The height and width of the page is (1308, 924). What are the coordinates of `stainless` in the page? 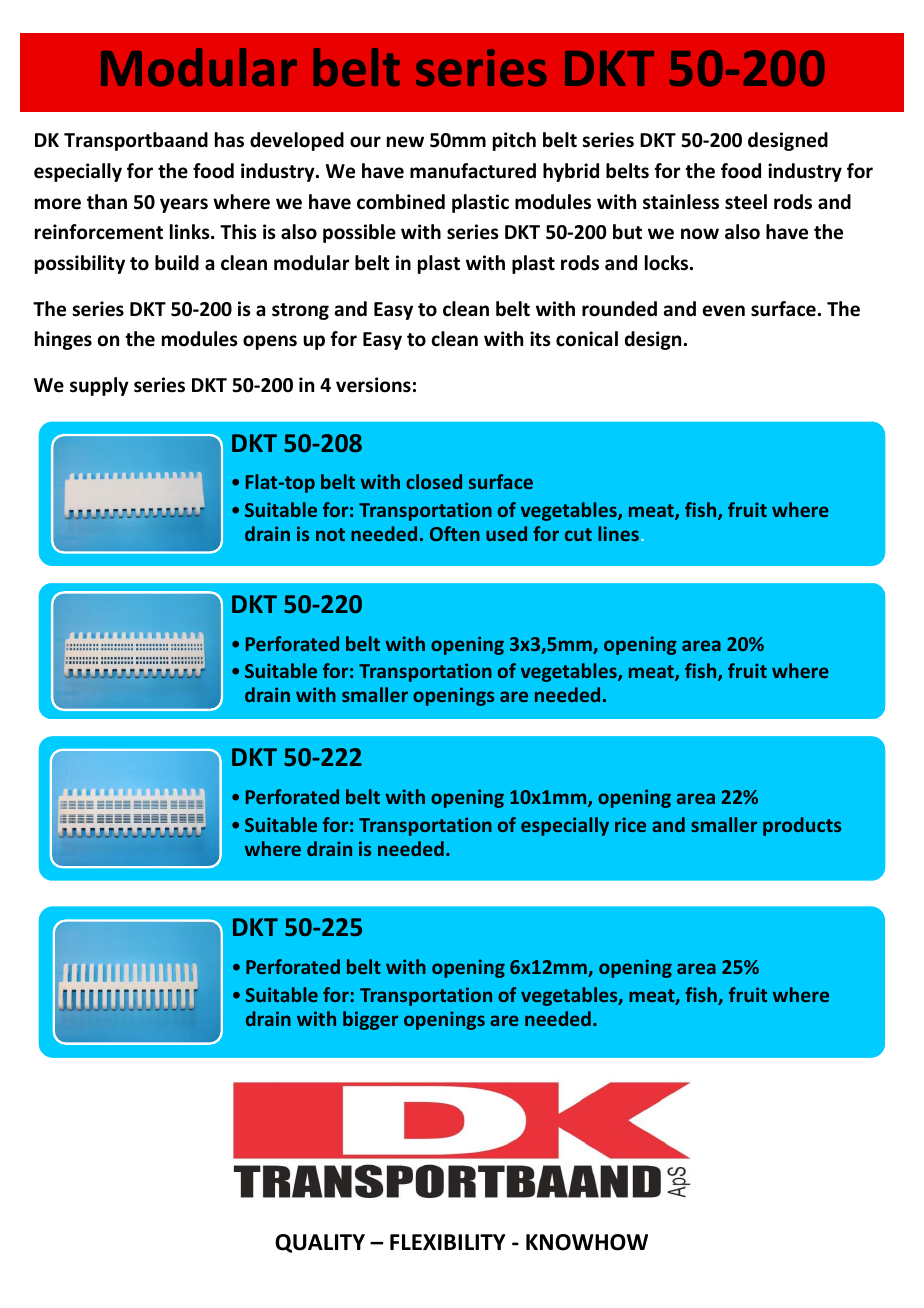 It's located at (681, 202).
